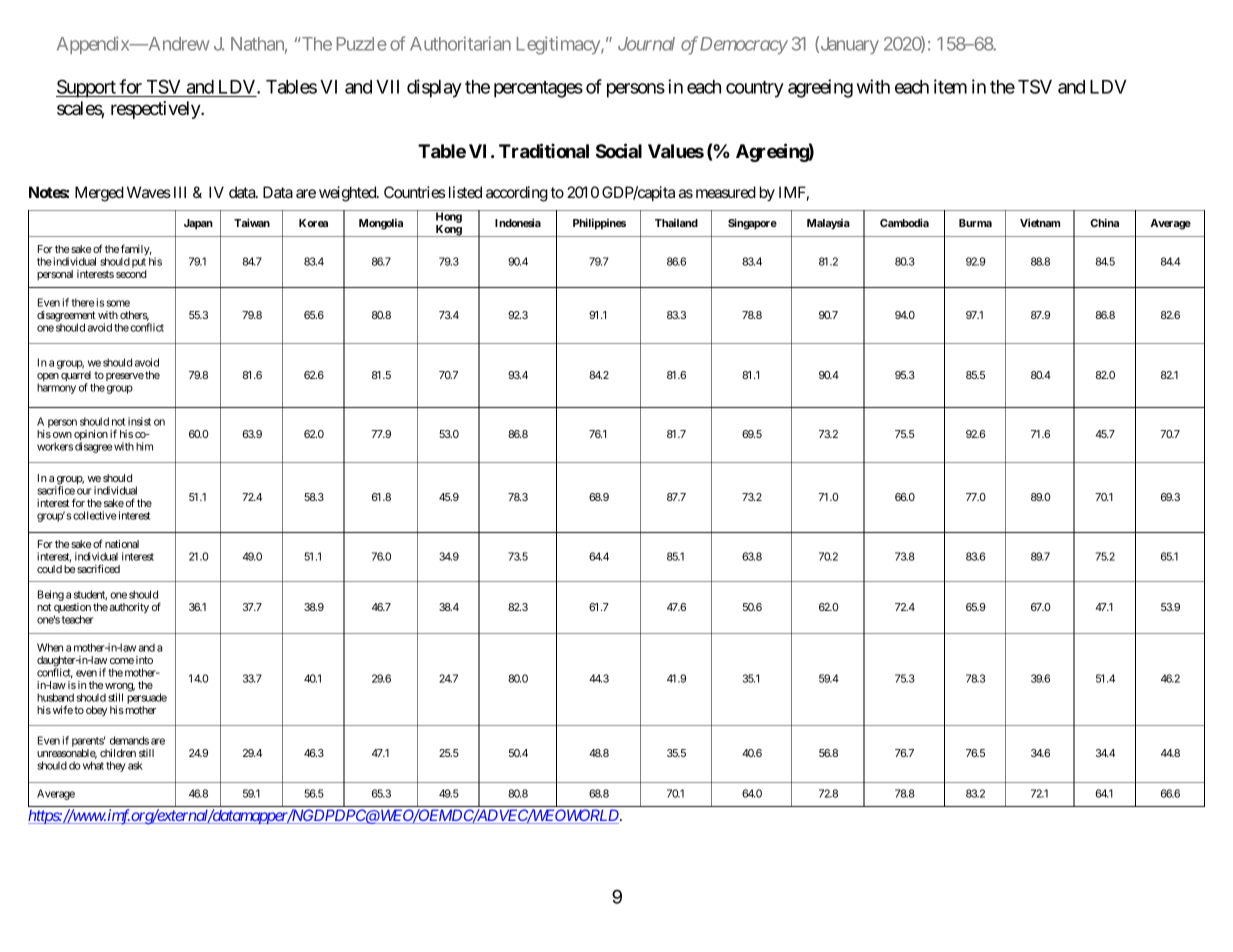  What do you see at coordinates (129, 740) in the image?
I see `demands` at bounding box center [129, 740].
